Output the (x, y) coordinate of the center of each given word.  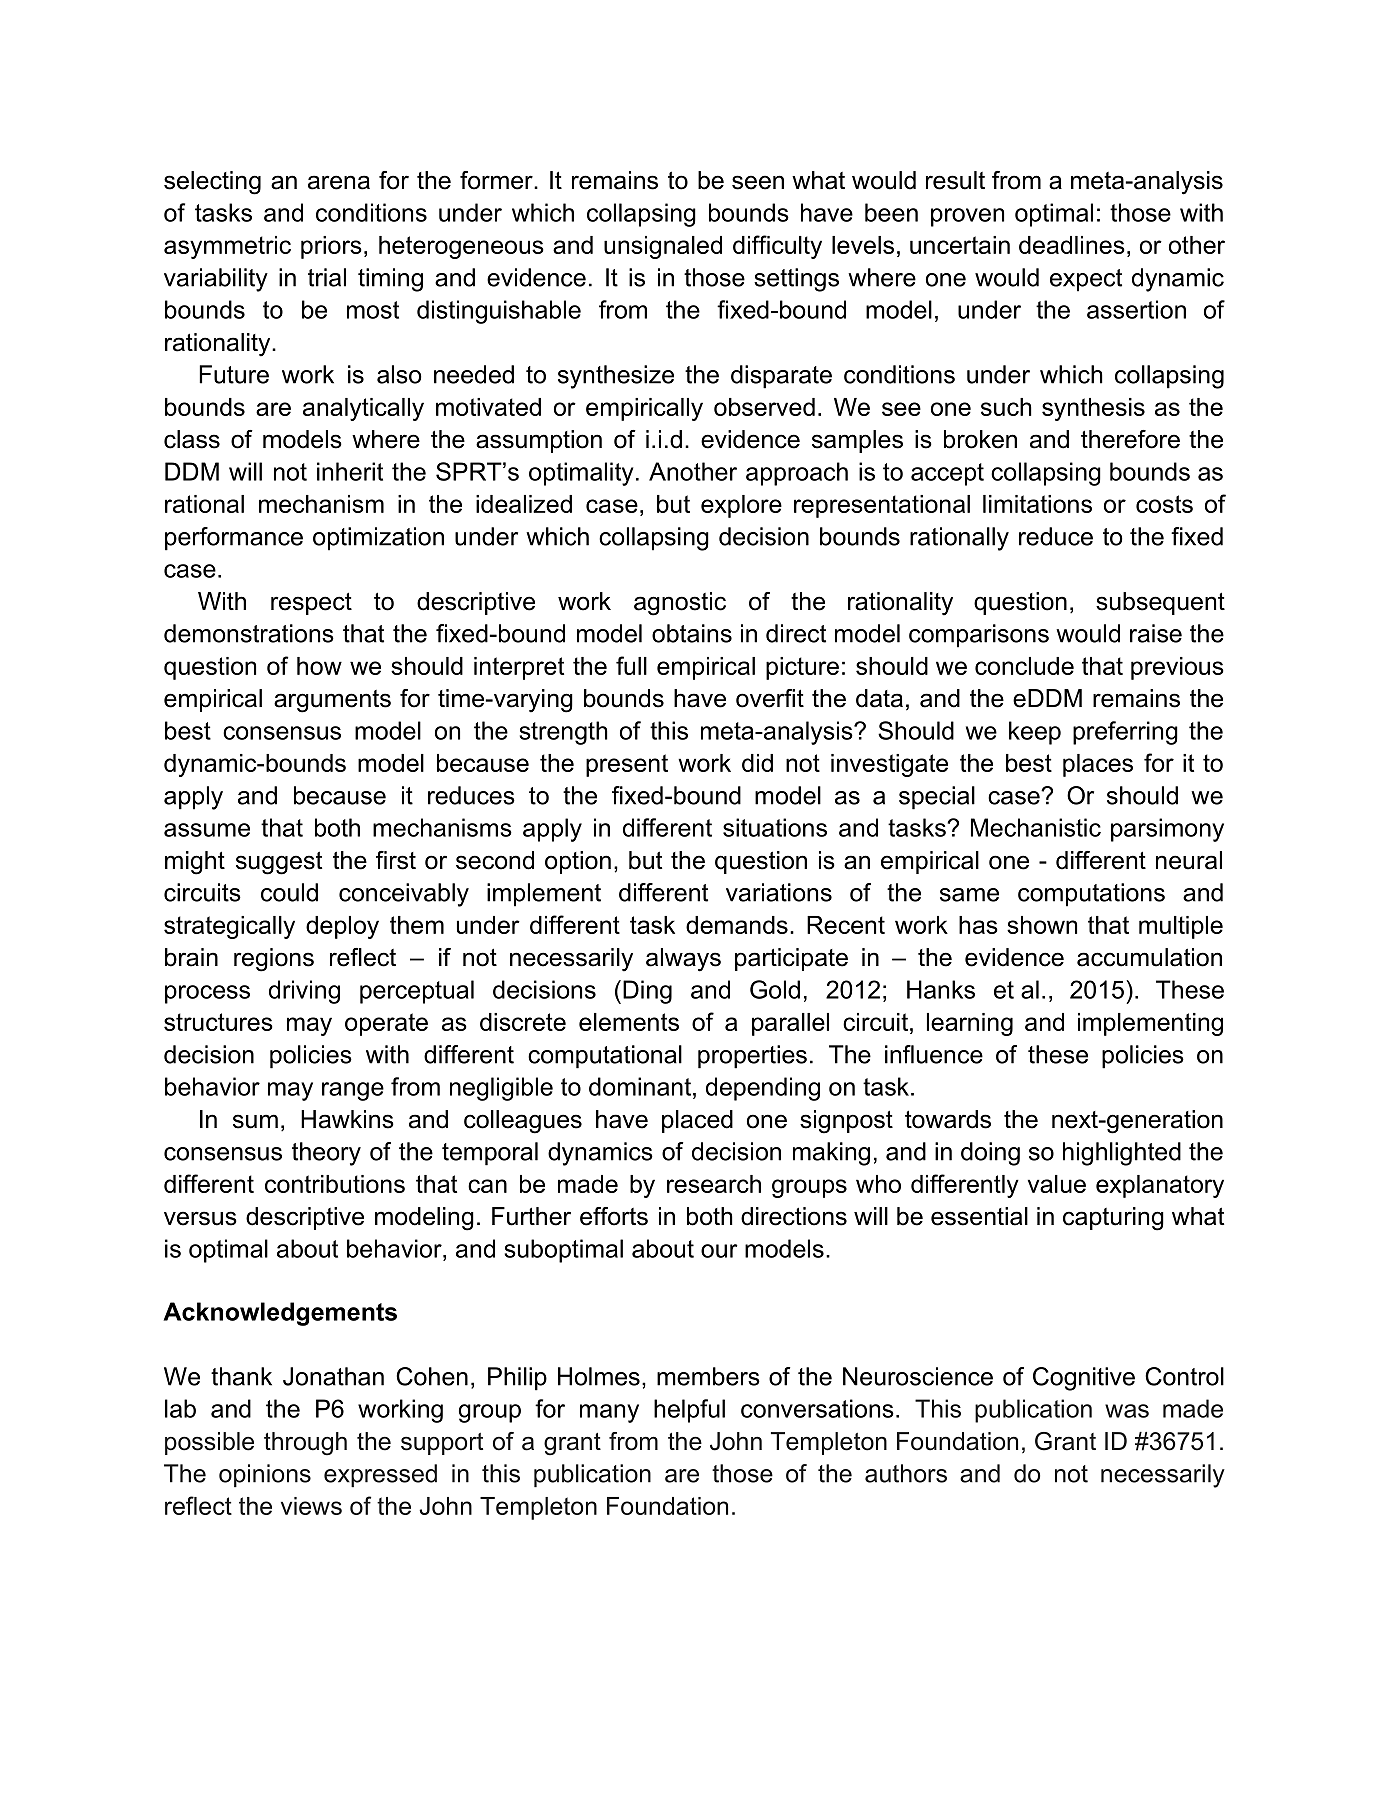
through (305, 1444)
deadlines (1072, 245)
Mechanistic (1036, 827)
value (1057, 1184)
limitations (1037, 504)
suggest (279, 863)
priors (331, 247)
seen (758, 182)
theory (326, 1154)
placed (697, 1121)
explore (741, 506)
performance (234, 539)
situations (775, 827)
